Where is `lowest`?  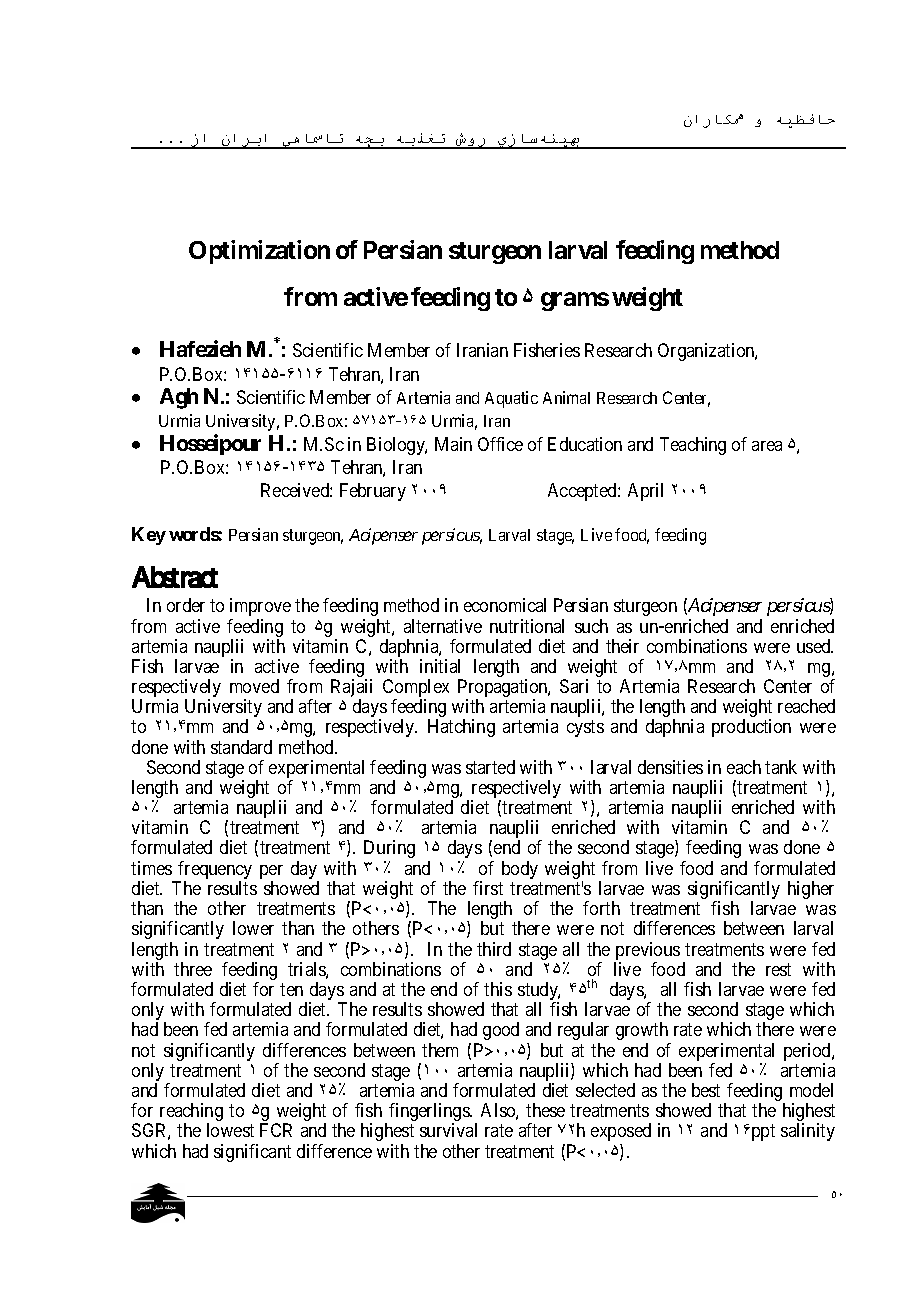 lowest is located at coordinates (230, 1130).
